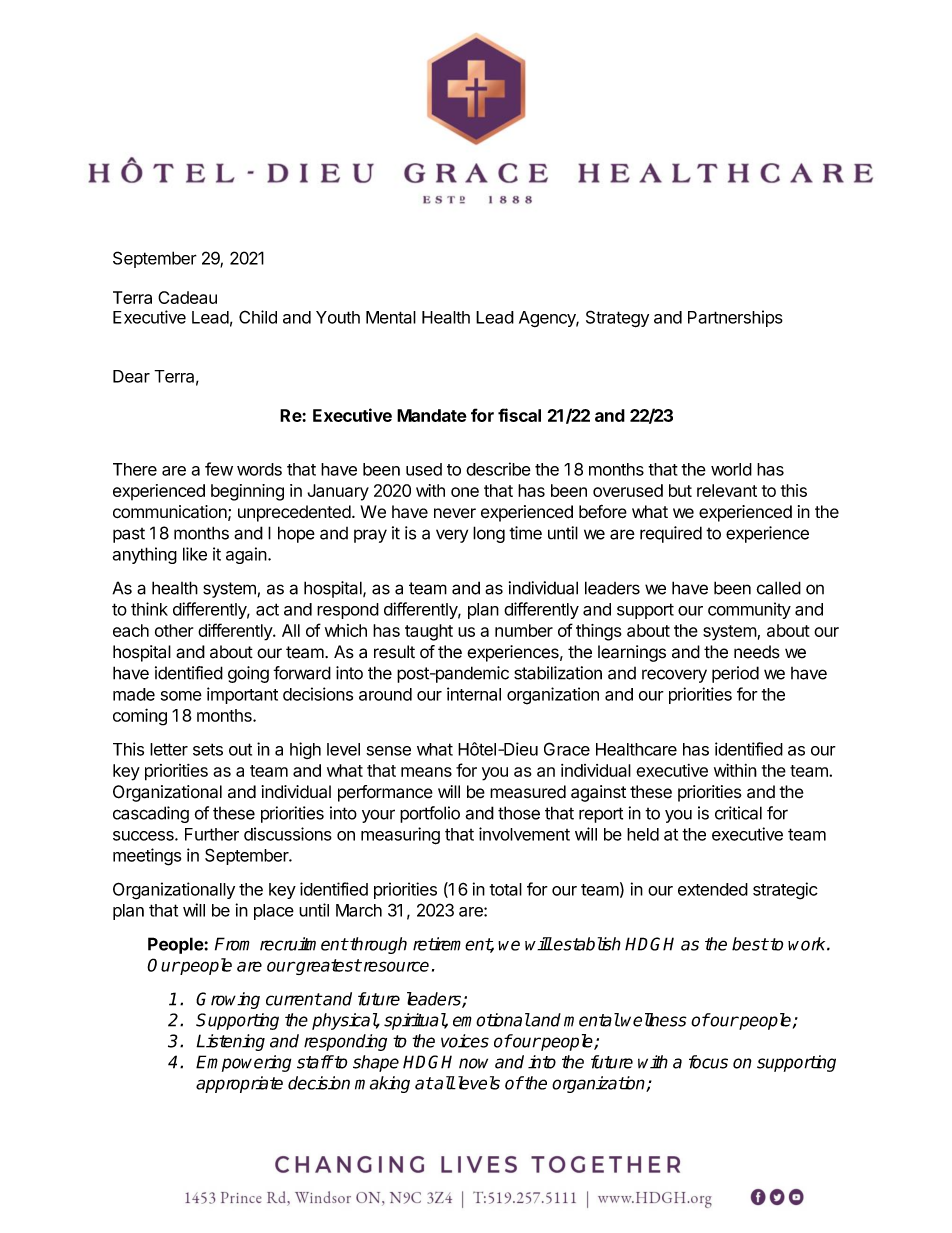 This screenshot has width=952, height=1233. I want to click on meetings, so click(147, 857).
